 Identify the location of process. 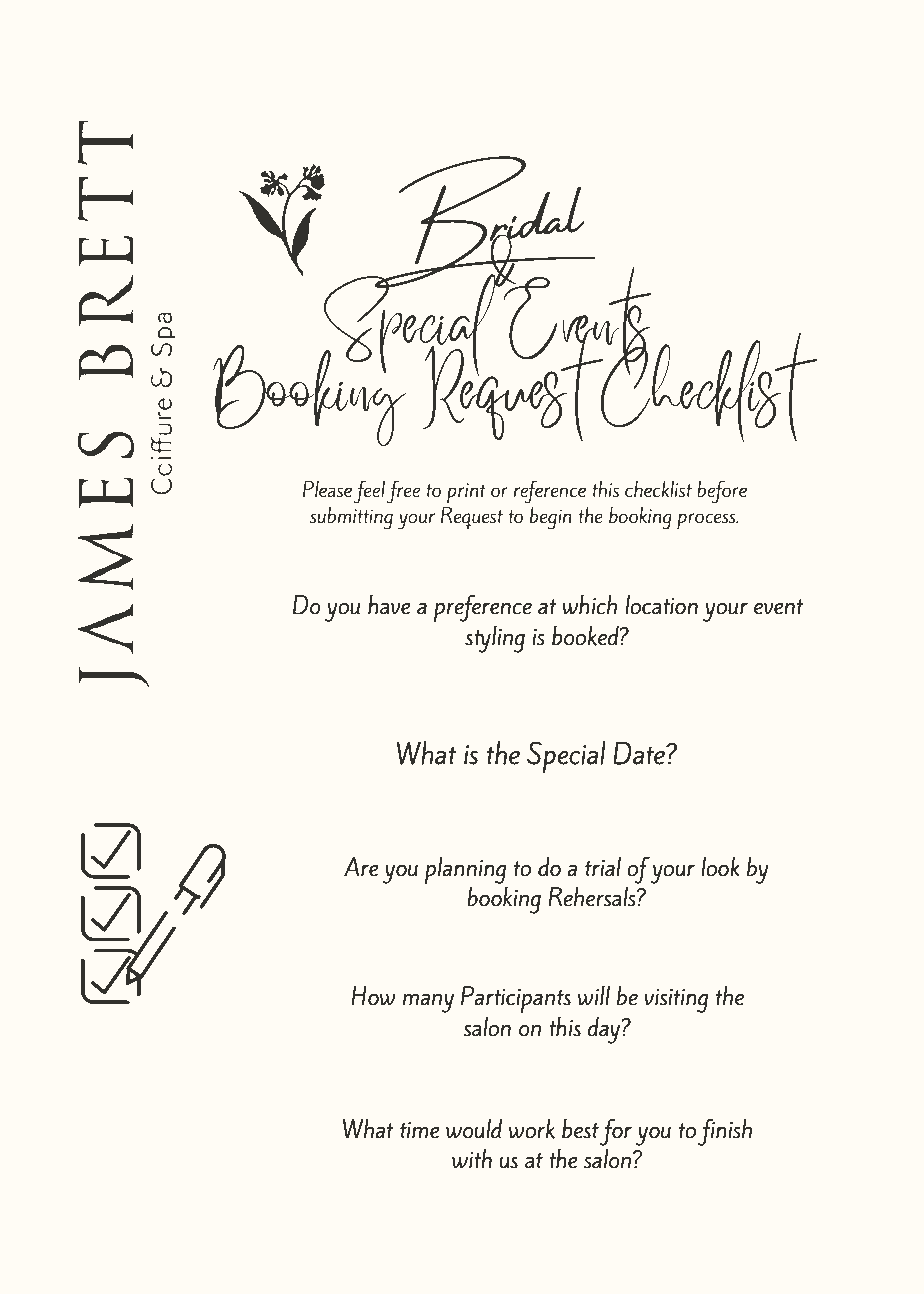
(707, 521).
